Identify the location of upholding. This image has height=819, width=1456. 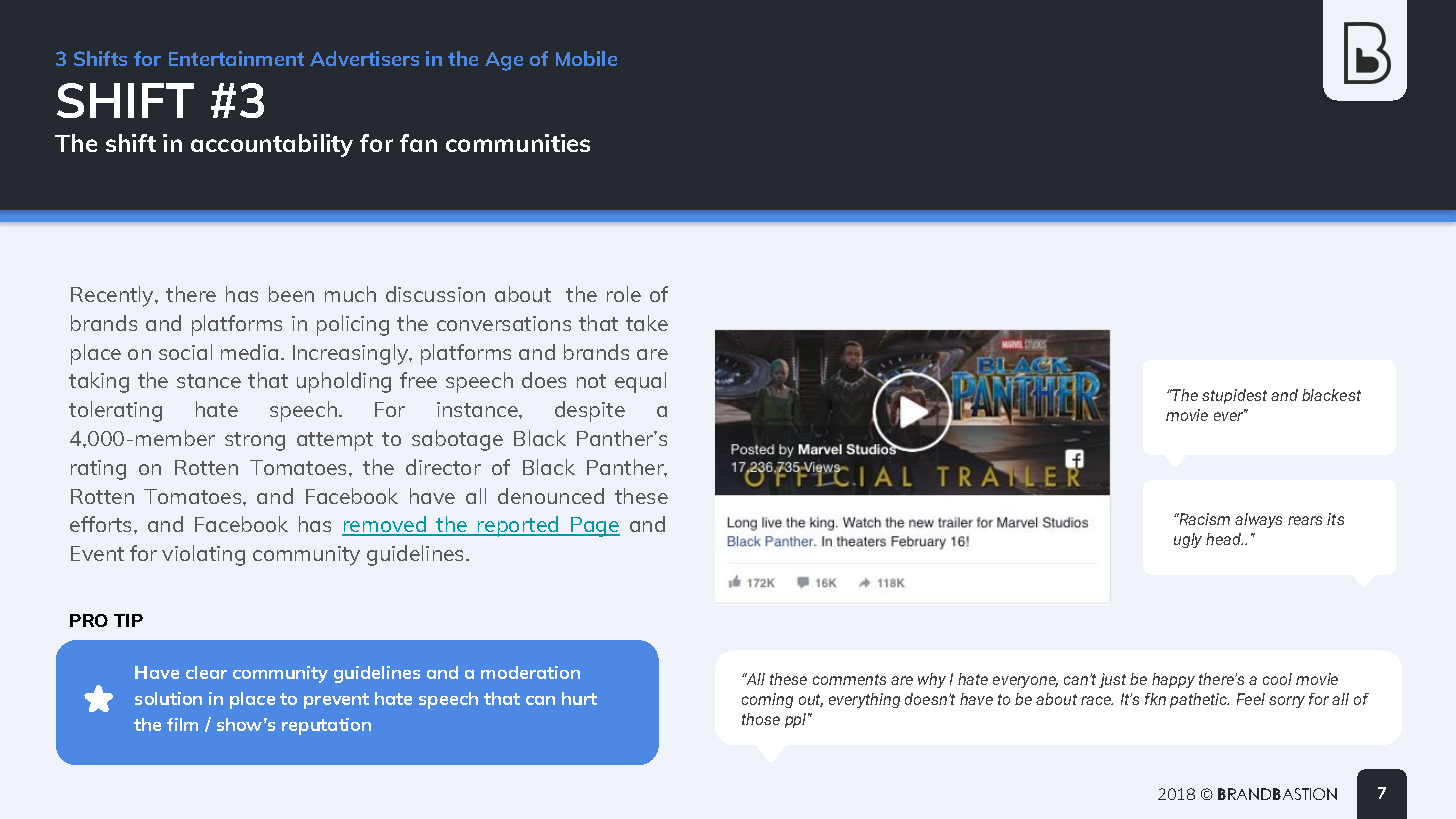
(344, 382).
